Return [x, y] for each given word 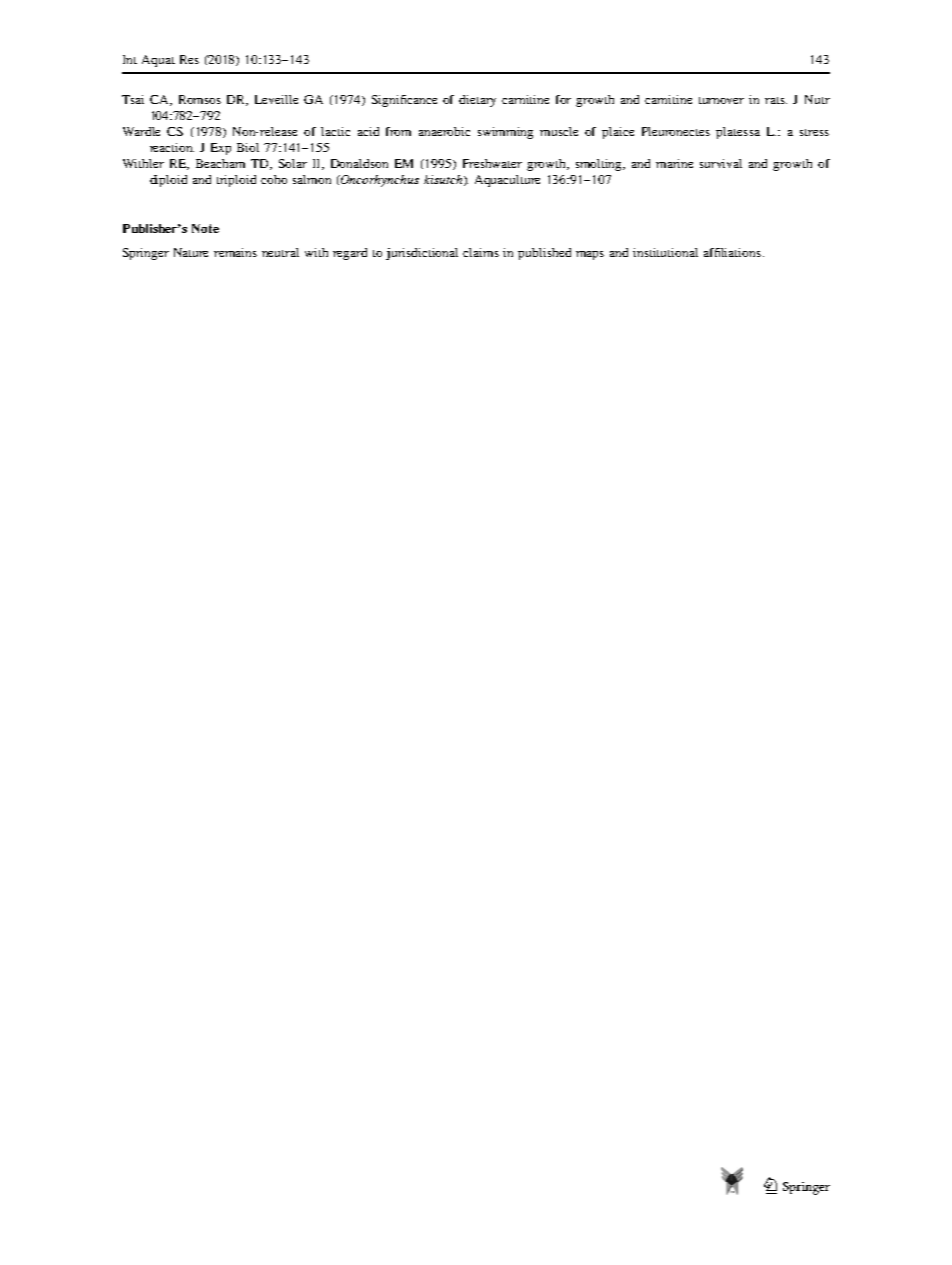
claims [481, 252]
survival [721, 163]
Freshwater [492, 163]
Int [130, 59]
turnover [721, 100]
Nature [191, 252]
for [563, 99]
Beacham [220, 163]
